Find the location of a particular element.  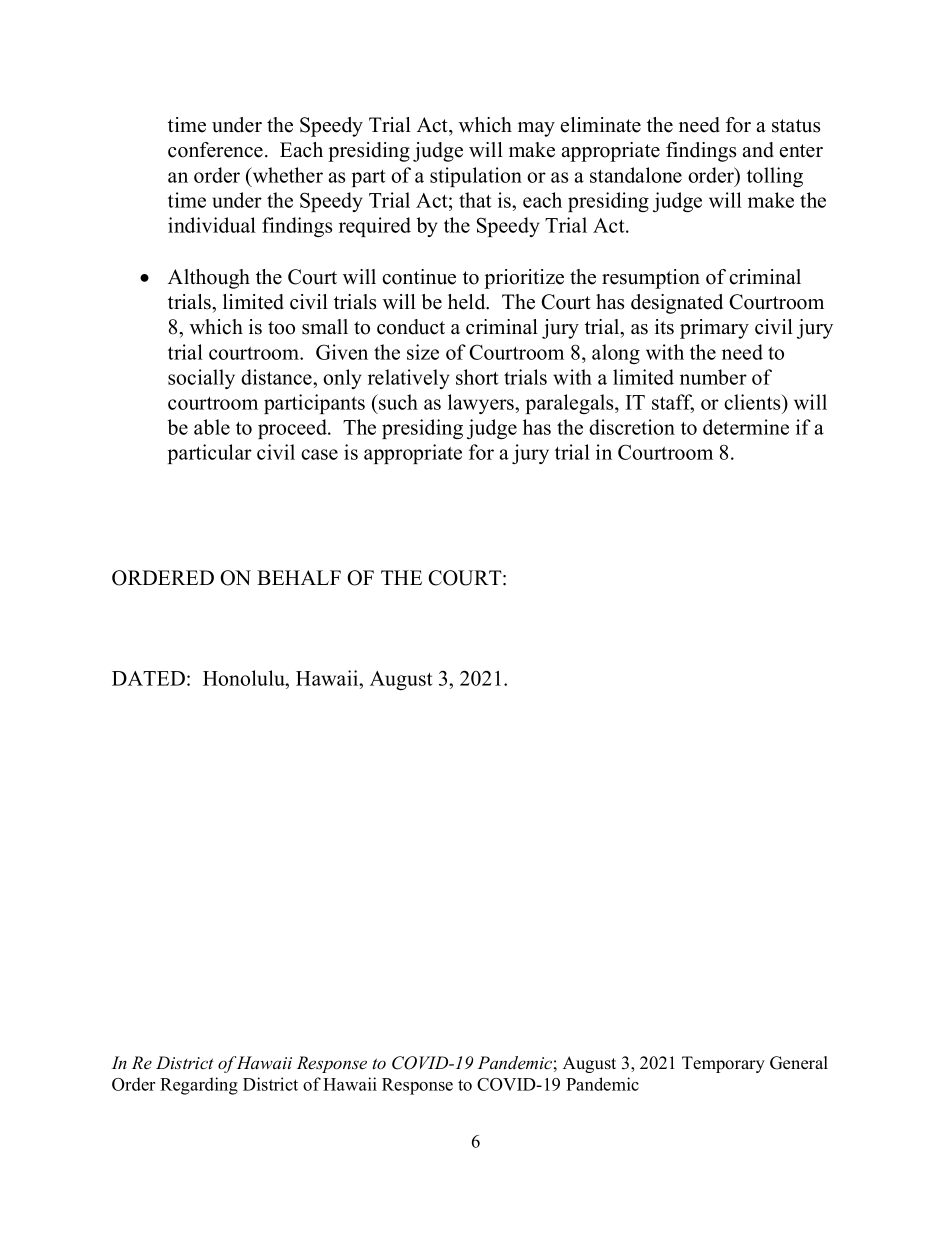

Regarding is located at coordinates (199, 1086).
